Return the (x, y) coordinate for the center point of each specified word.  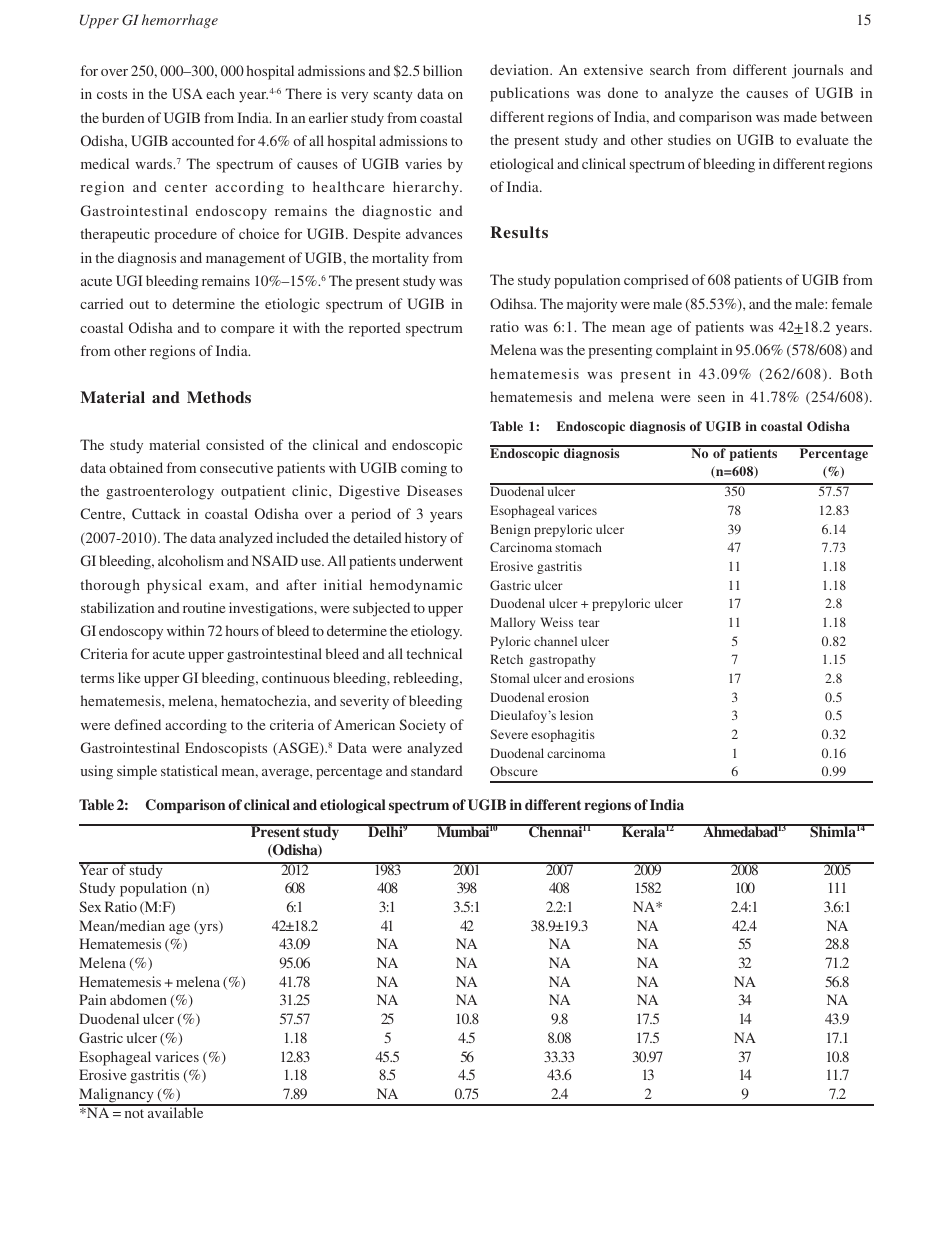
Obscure (514, 771)
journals (817, 71)
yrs (208, 929)
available (176, 1111)
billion (442, 70)
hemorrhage (180, 21)
